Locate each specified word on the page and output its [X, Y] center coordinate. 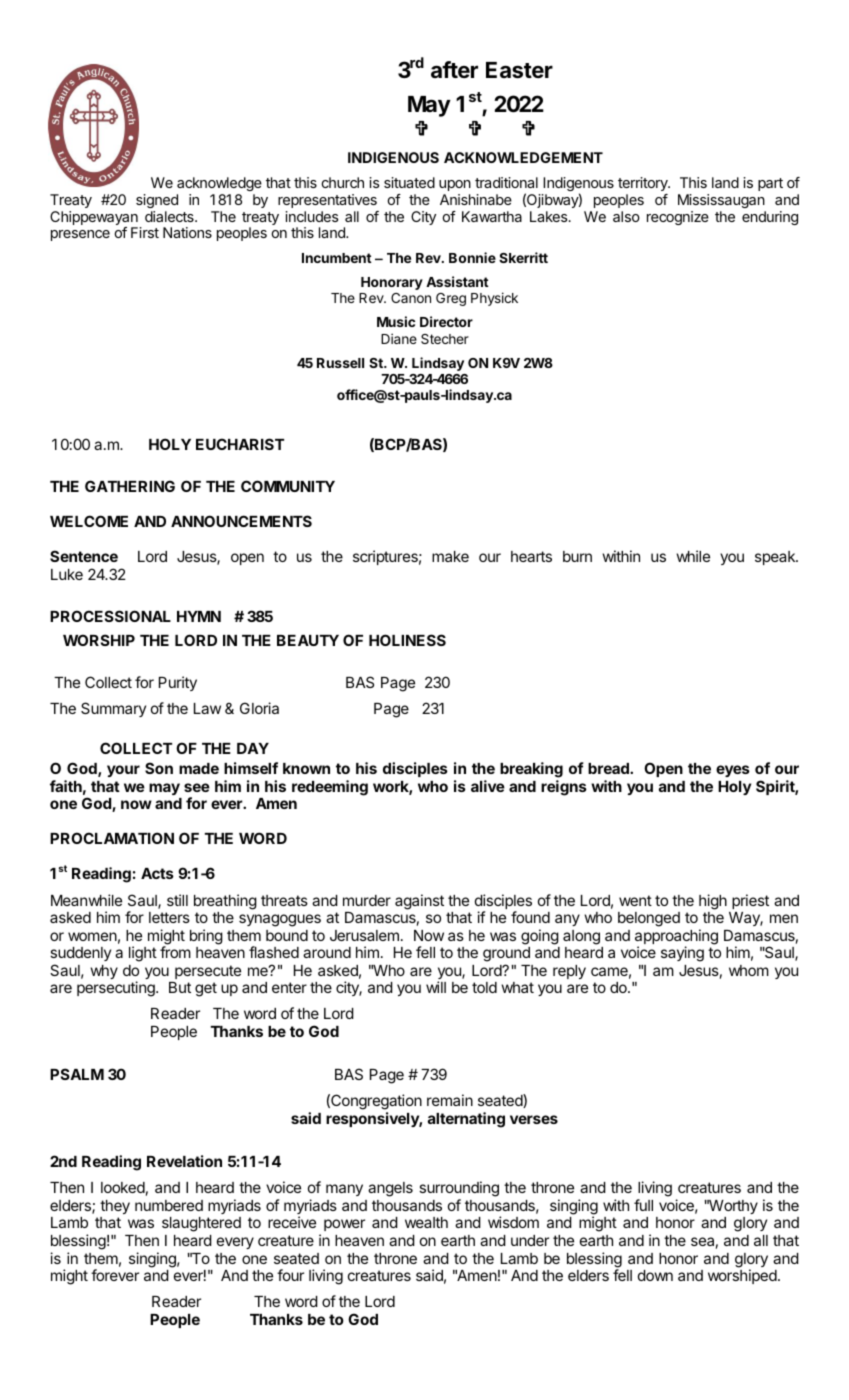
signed [157, 201]
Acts [157, 873]
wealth [426, 1222]
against [419, 902]
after [454, 69]
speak [776, 558]
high [713, 902]
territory [644, 184]
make [450, 556]
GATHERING [130, 486]
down [655, 1275]
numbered [169, 1205]
